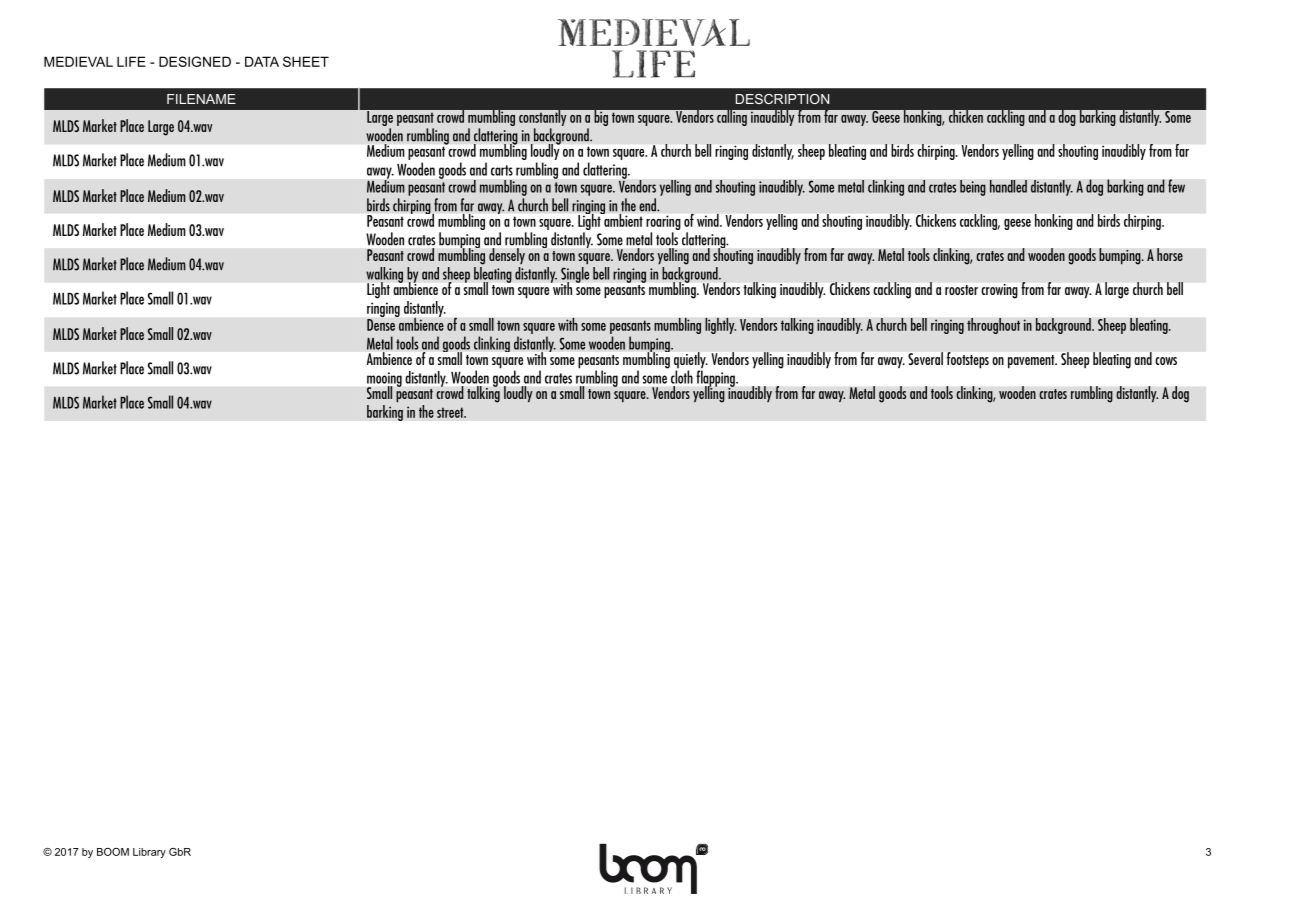 The height and width of the image is (924, 1308). I want to click on walking, so click(384, 276).
